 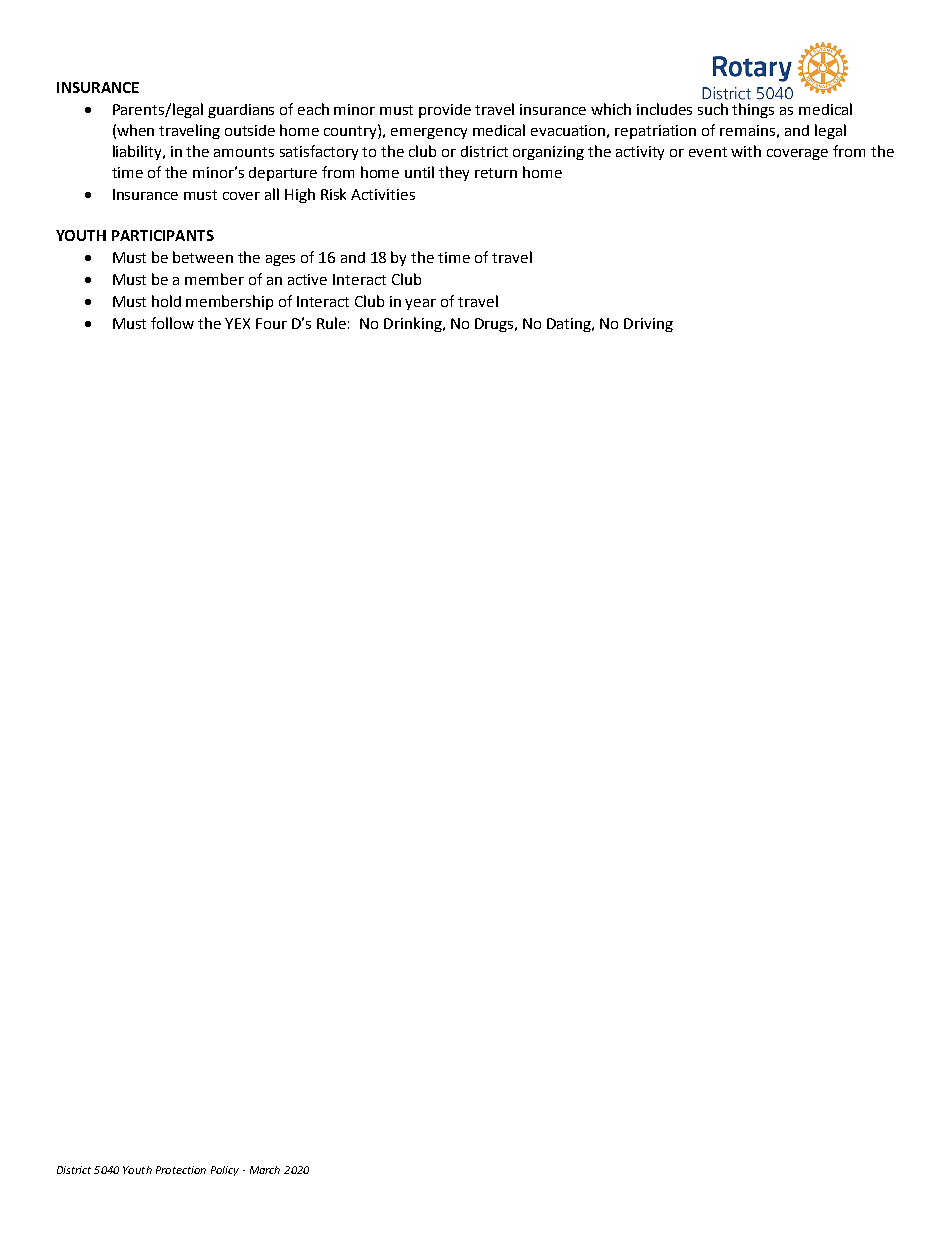 I want to click on emergency, so click(x=429, y=133).
